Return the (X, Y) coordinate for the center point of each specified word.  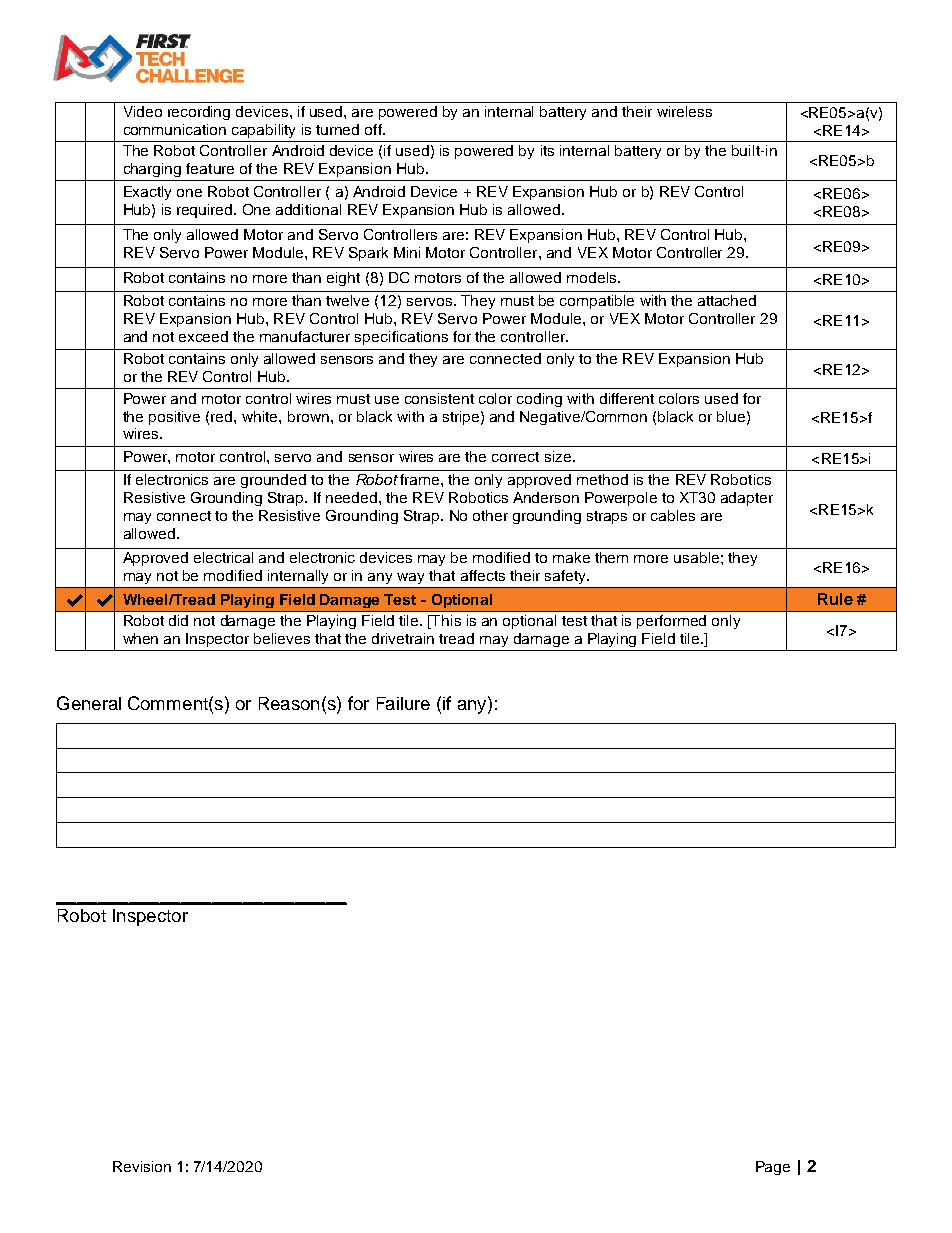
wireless (684, 111)
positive (174, 418)
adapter (747, 499)
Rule (835, 599)
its (547, 150)
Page (773, 1168)
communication (175, 129)
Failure (403, 703)
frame (421, 479)
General (89, 703)
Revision (142, 1166)
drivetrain (403, 638)
